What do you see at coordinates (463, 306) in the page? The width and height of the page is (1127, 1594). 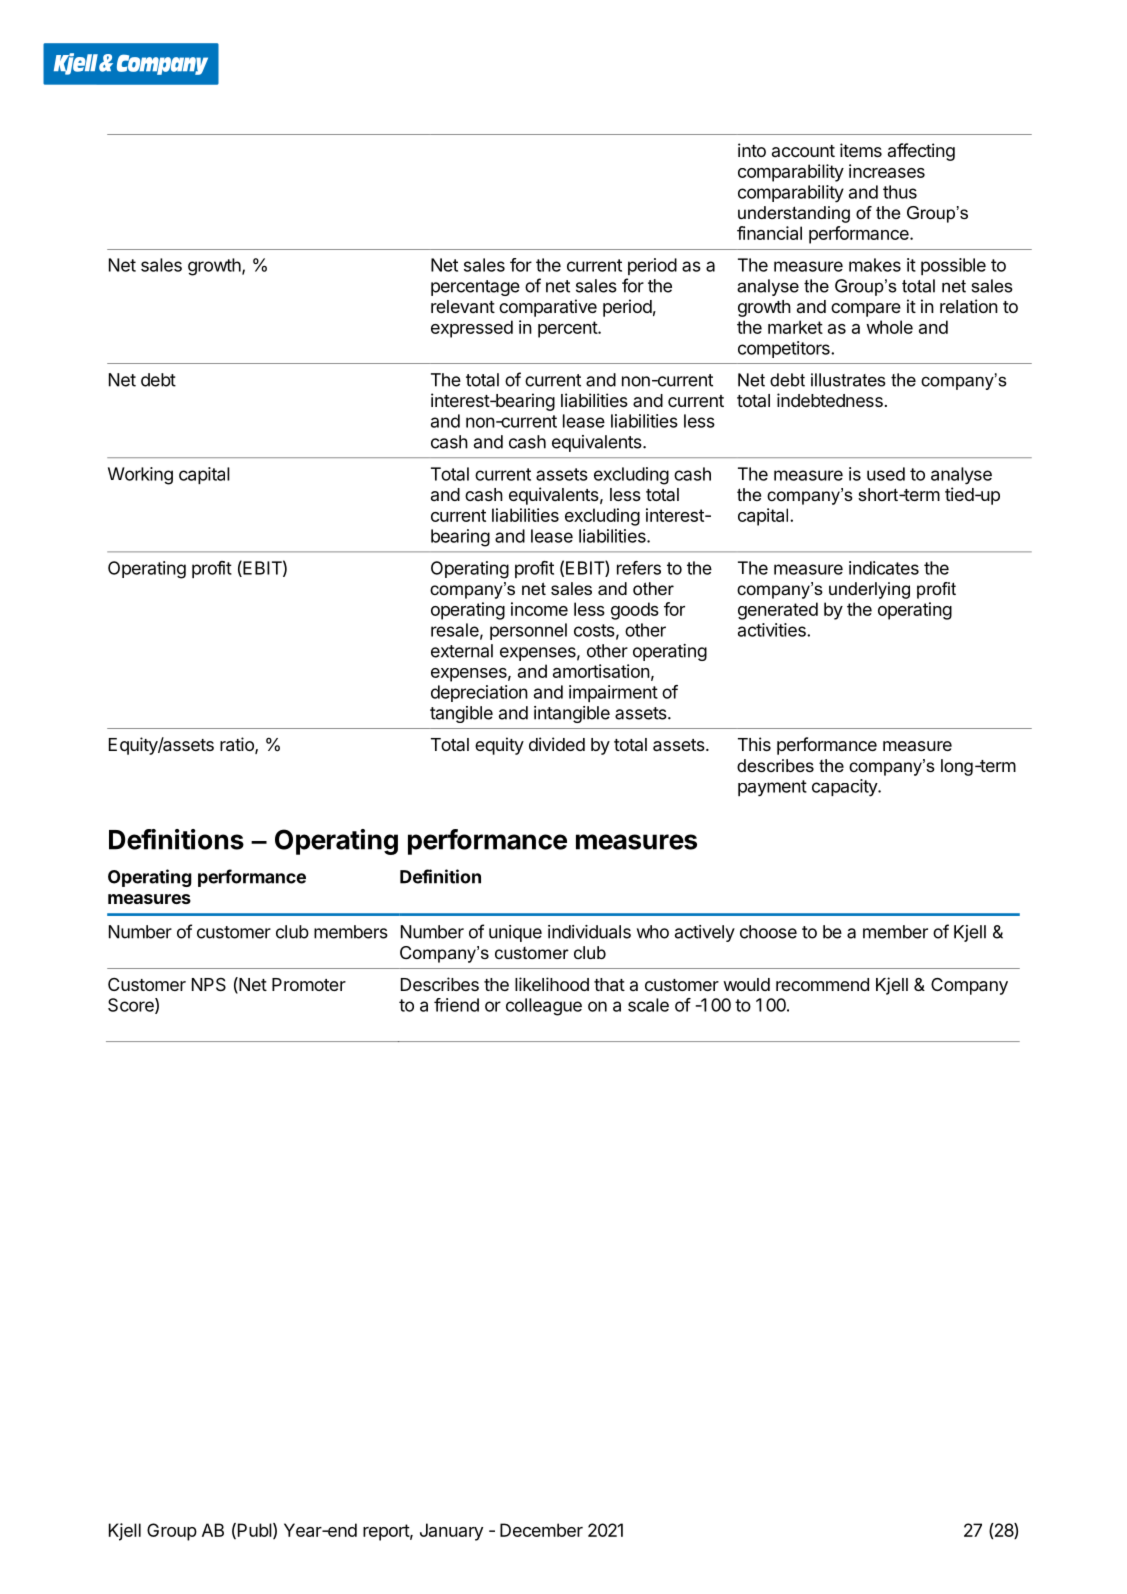 I see `relevant` at bounding box center [463, 306].
